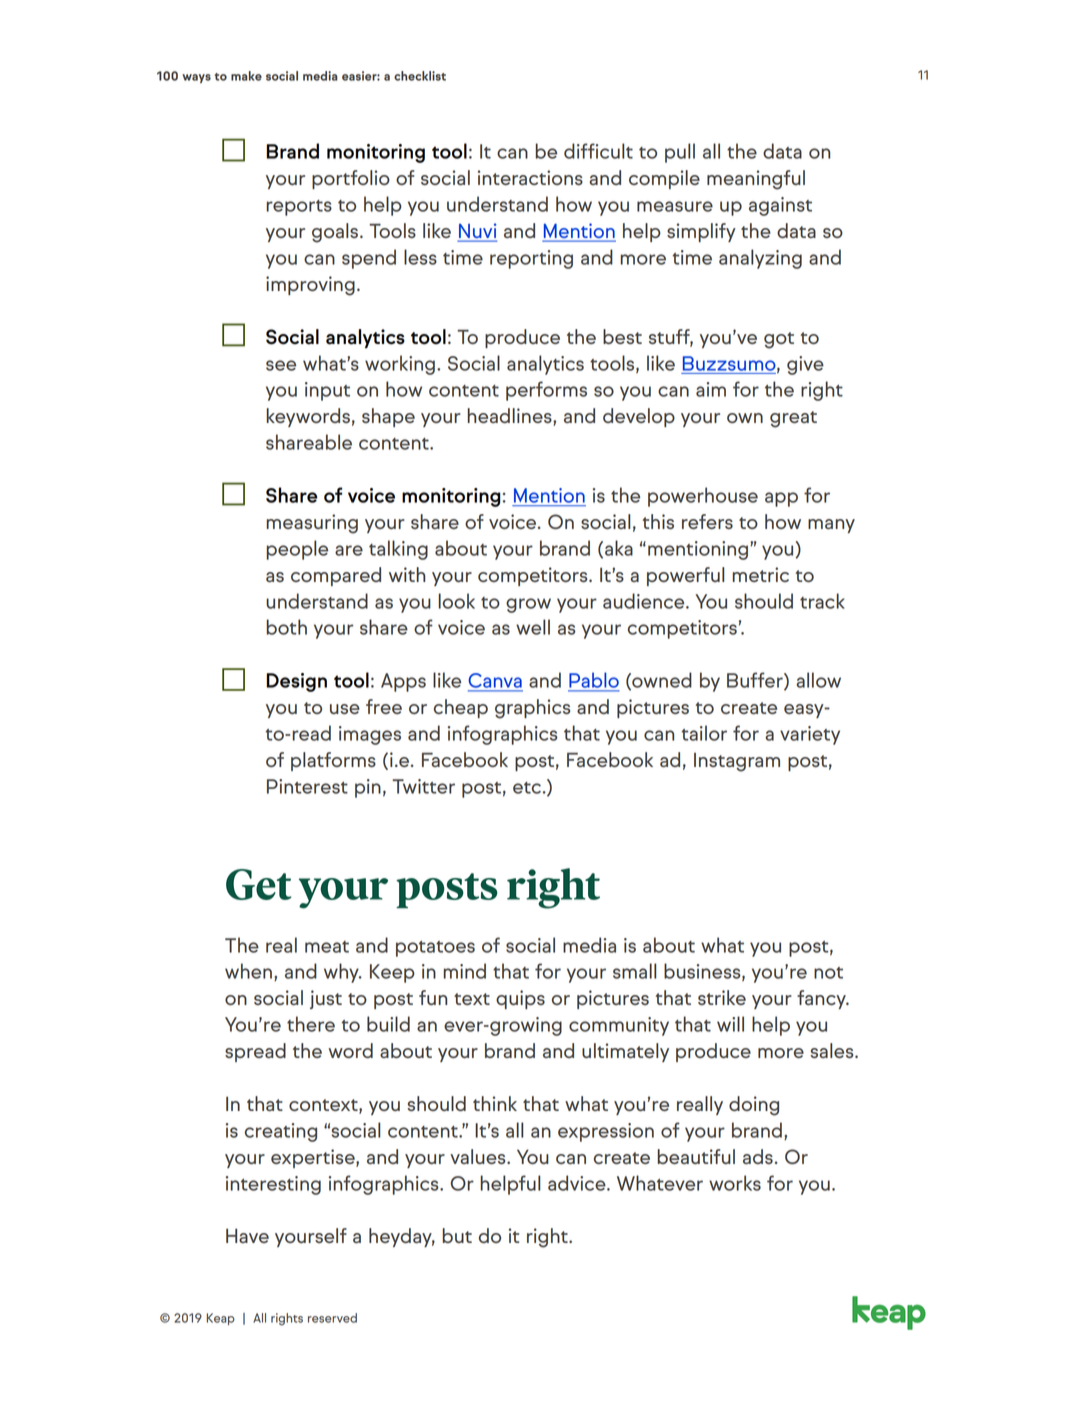 This document has width=1084, height=1402. What do you see at coordinates (461, 708) in the document?
I see `cheap` at bounding box center [461, 708].
